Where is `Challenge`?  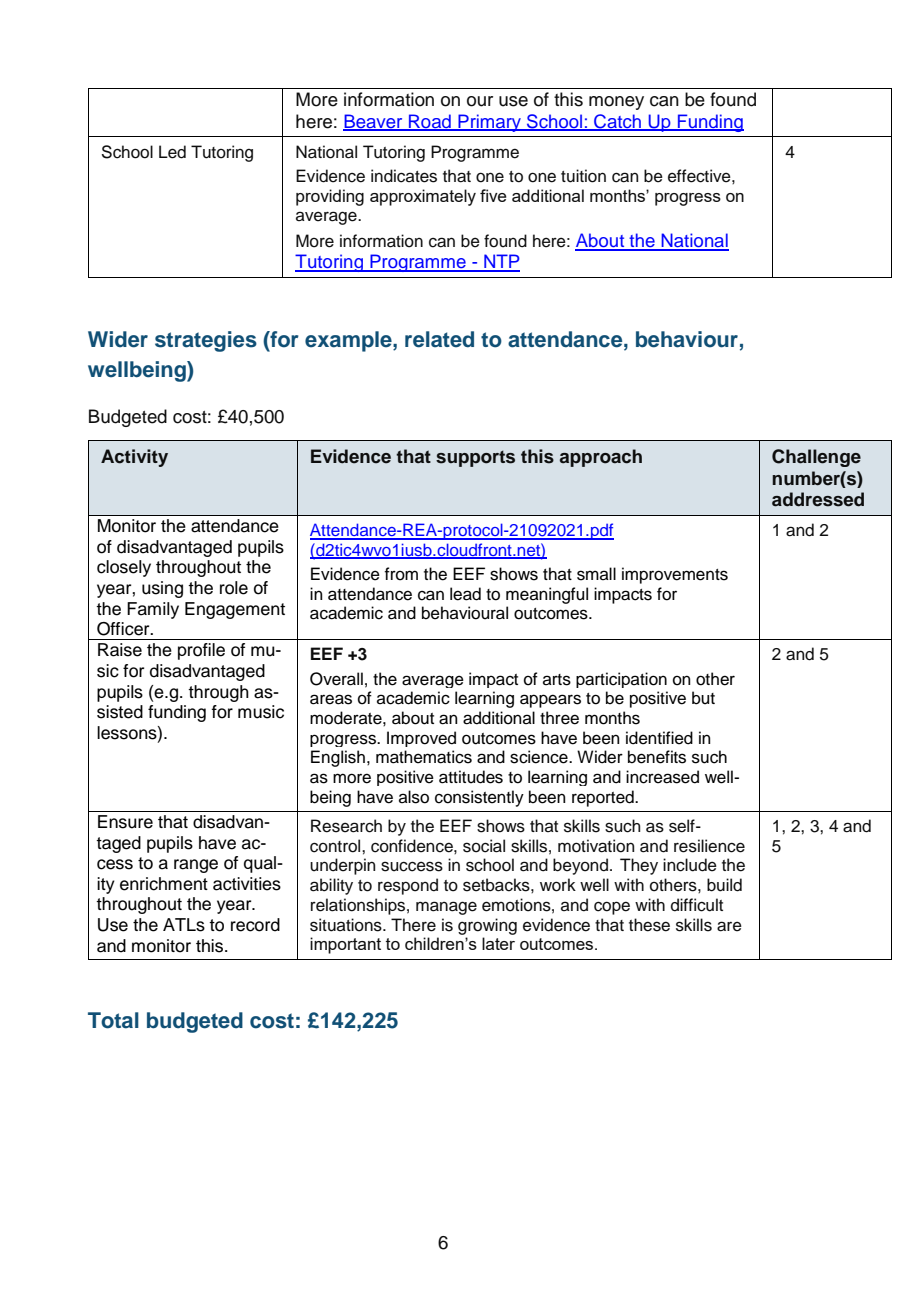 Challenge is located at coordinates (816, 458).
